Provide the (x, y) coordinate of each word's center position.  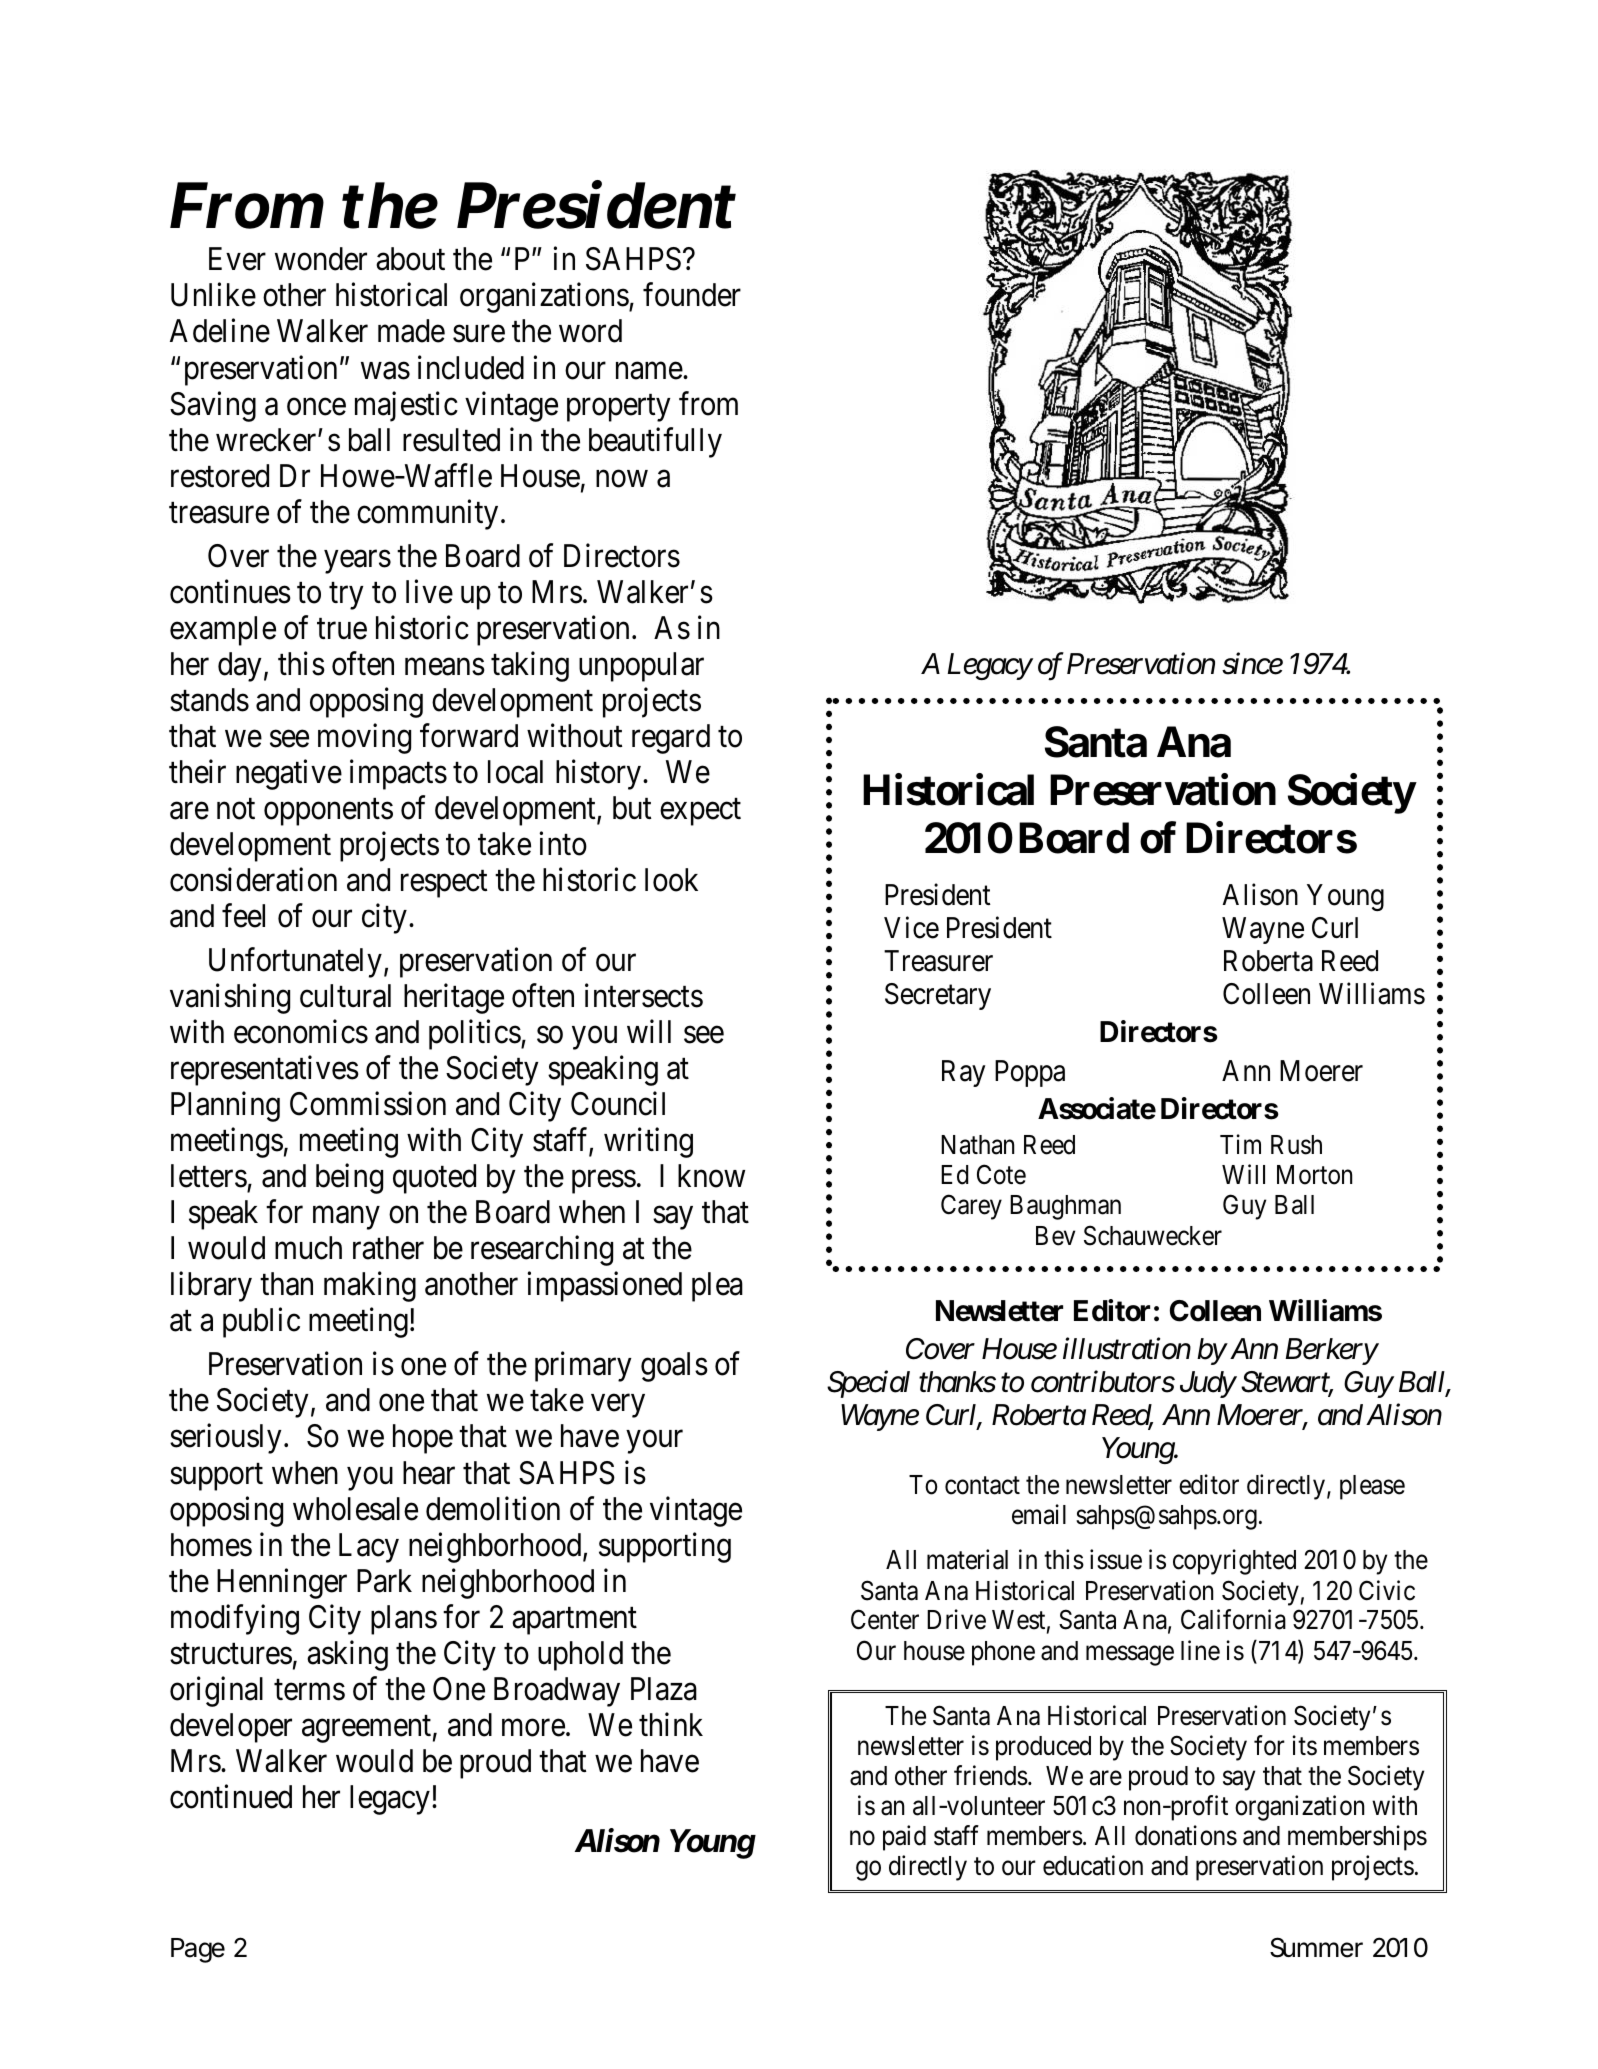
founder (692, 295)
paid (904, 1838)
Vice (911, 927)
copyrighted (1234, 1562)
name (649, 371)
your (655, 1442)
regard (671, 739)
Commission (368, 1104)
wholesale (355, 1509)
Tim (1240, 1144)
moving (364, 738)
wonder (321, 259)
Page (198, 1950)
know (711, 1176)
